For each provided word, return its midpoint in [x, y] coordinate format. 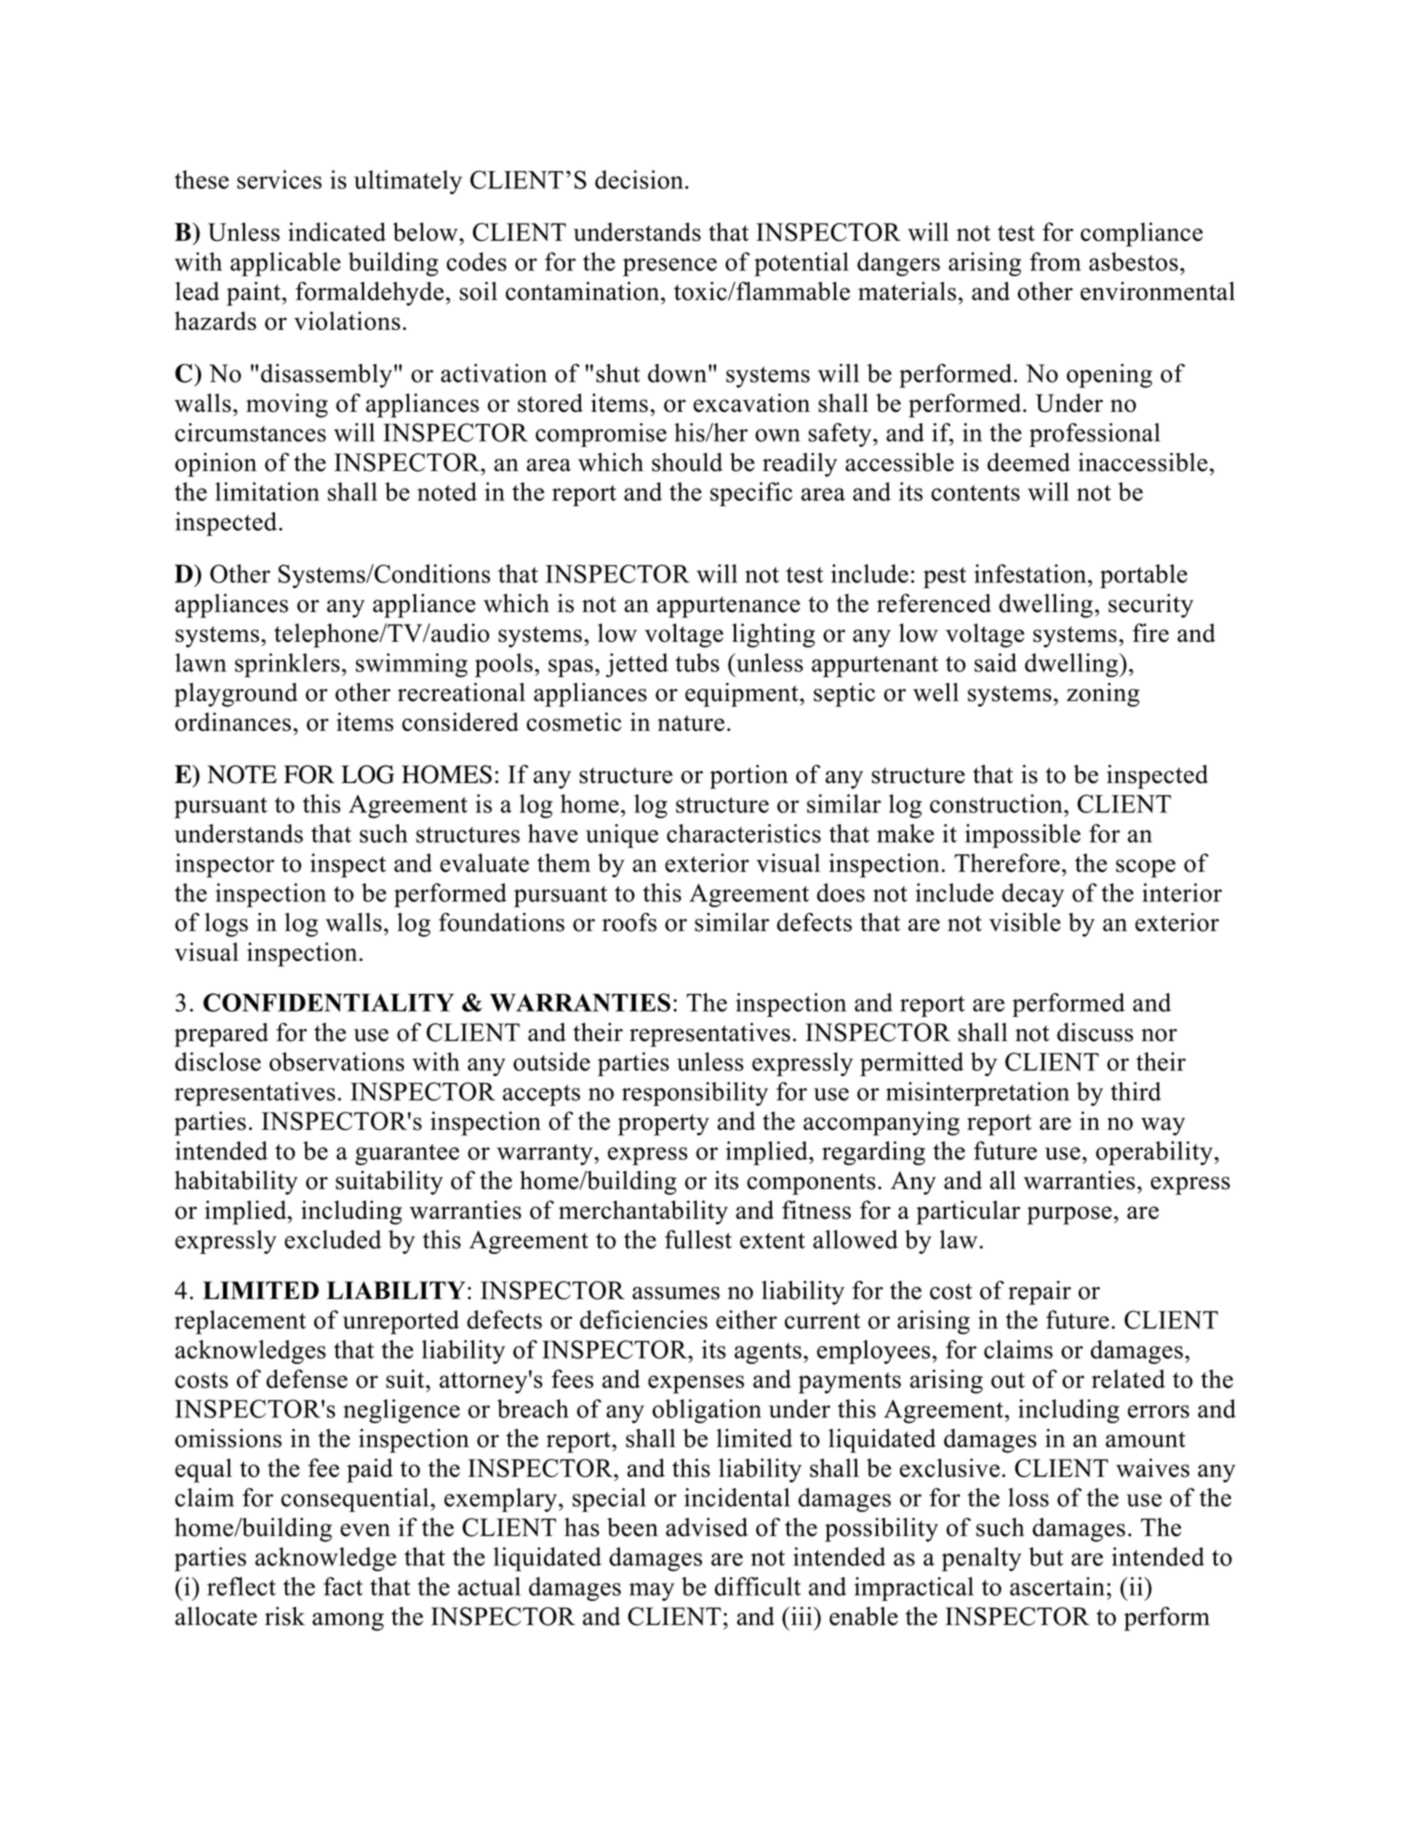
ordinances [233, 722]
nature [691, 723]
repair [1039, 1293]
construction [997, 803]
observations [336, 1061]
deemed [1028, 462]
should [687, 462]
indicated [337, 231]
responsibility [695, 1094]
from [1055, 261]
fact [343, 1586]
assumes [676, 1293]
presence [670, 267]
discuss [1095, 1032]
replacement [240, 1322]
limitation [267, 491]
